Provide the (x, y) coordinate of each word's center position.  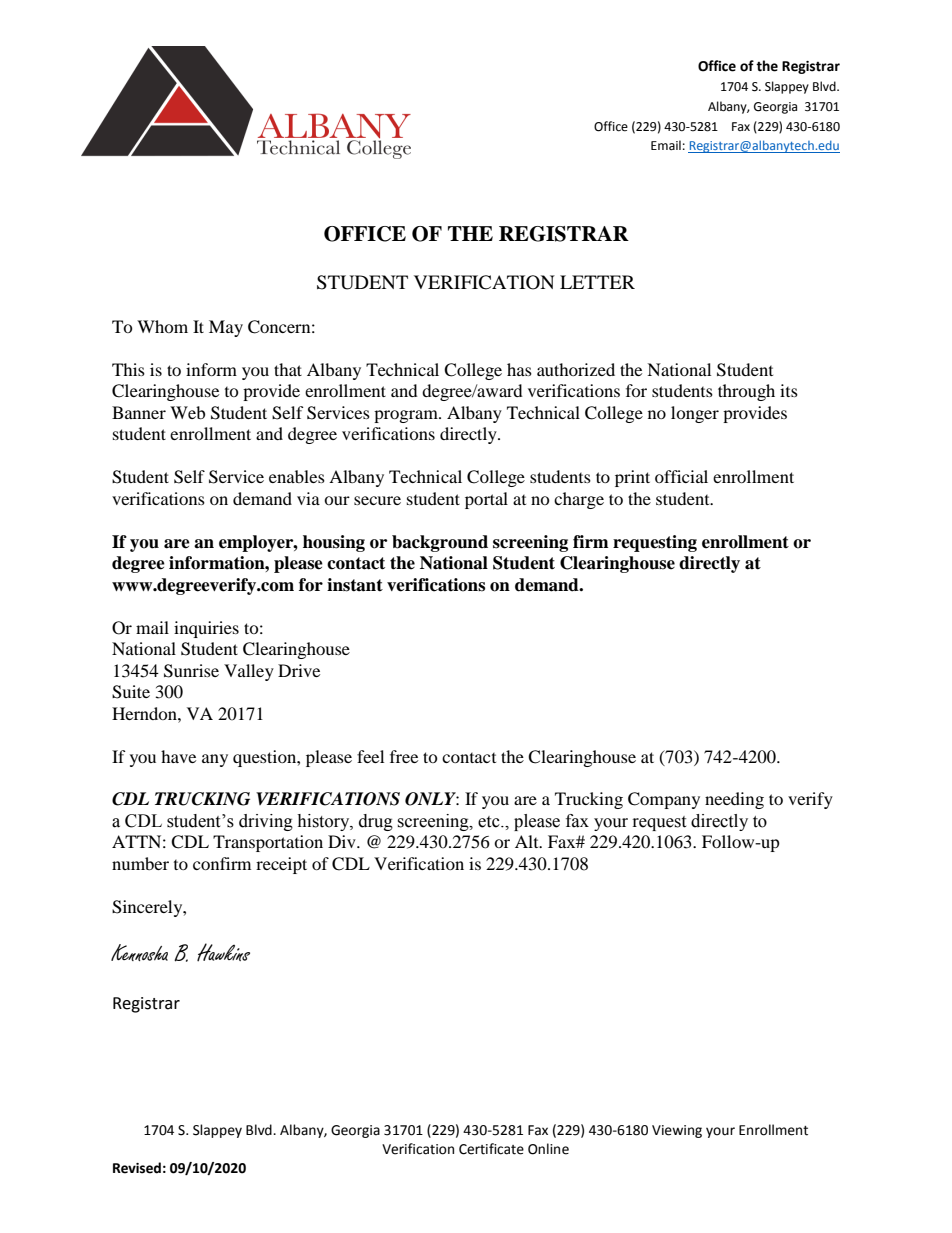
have (178, 756)
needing (734, 800)
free (404, 756)
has (519, 369)
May (226, 328)
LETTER (597, 282)
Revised (137, 1168)
